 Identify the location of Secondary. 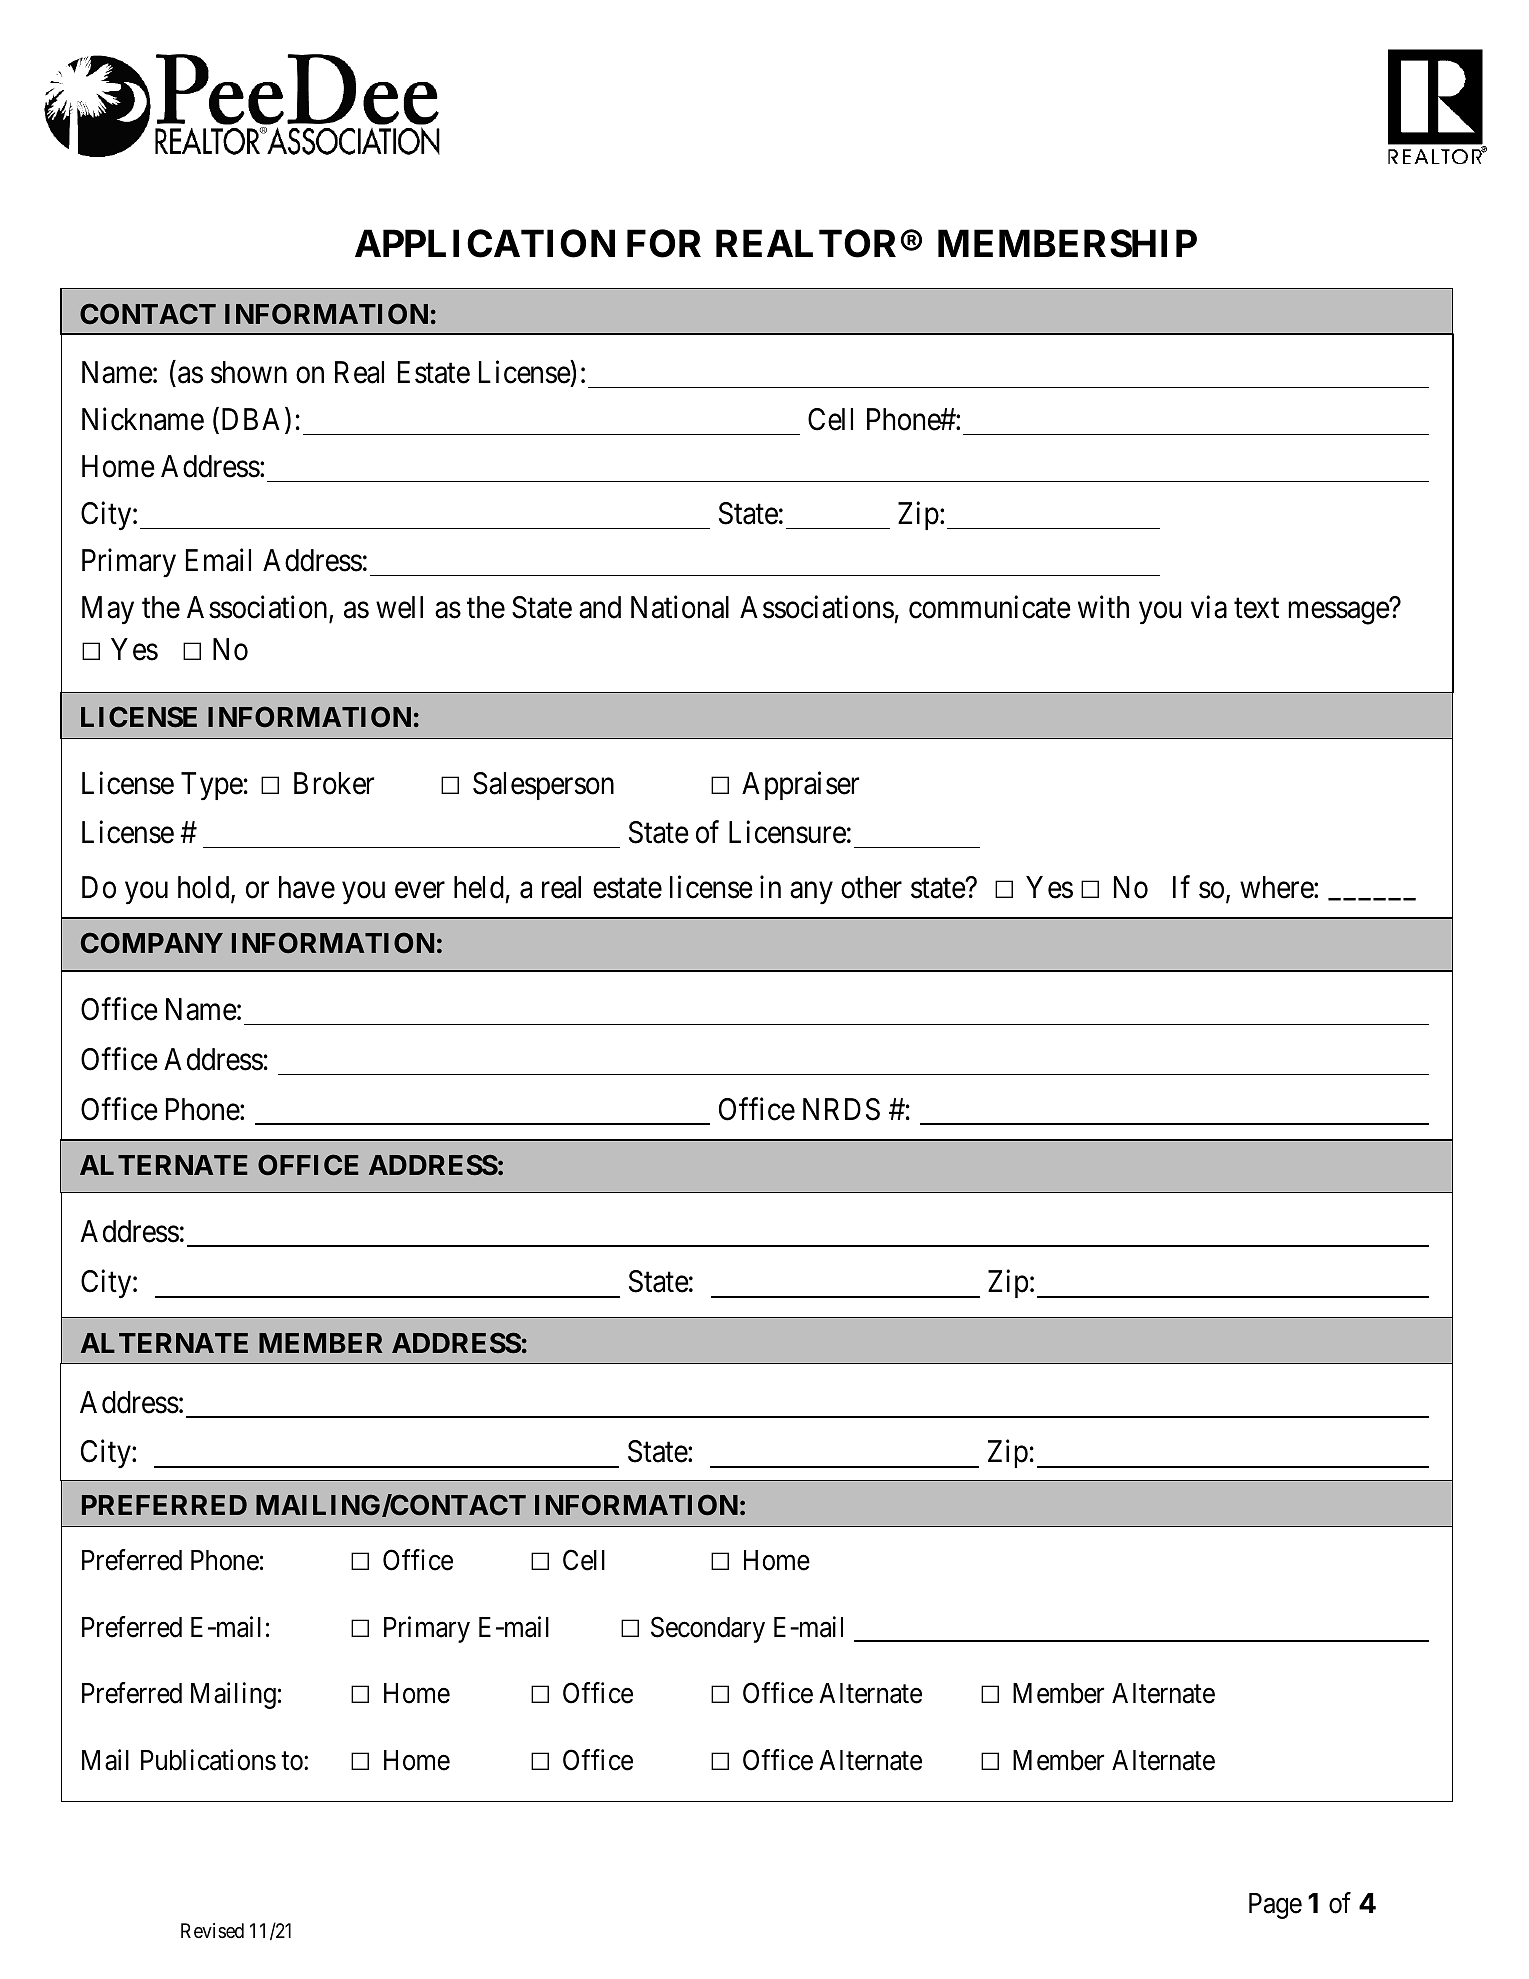
(708, 1629).
